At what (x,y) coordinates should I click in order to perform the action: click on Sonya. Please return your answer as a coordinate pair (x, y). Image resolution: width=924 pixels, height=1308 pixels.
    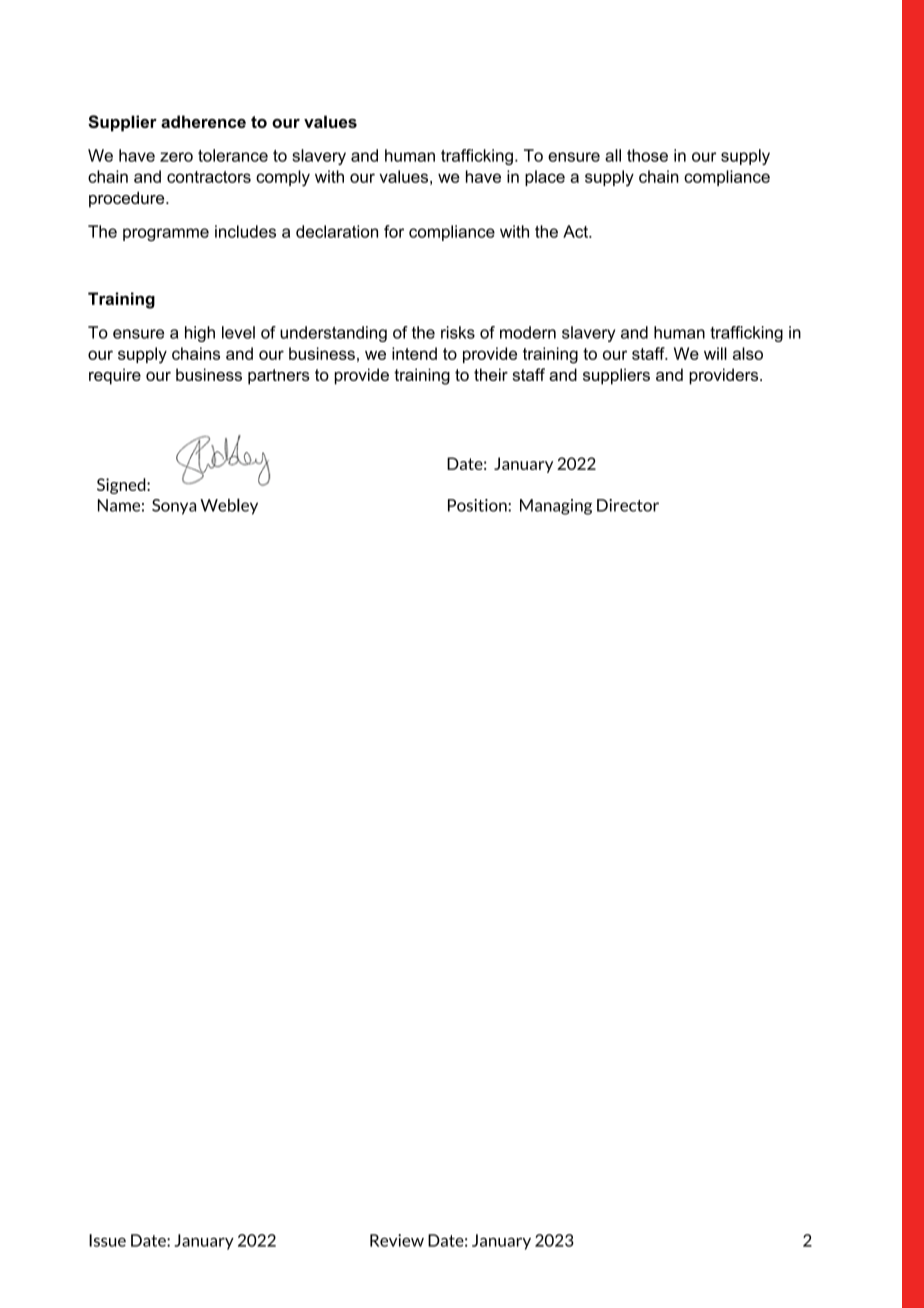
    Looking at the image, I should click on (174, 507).
